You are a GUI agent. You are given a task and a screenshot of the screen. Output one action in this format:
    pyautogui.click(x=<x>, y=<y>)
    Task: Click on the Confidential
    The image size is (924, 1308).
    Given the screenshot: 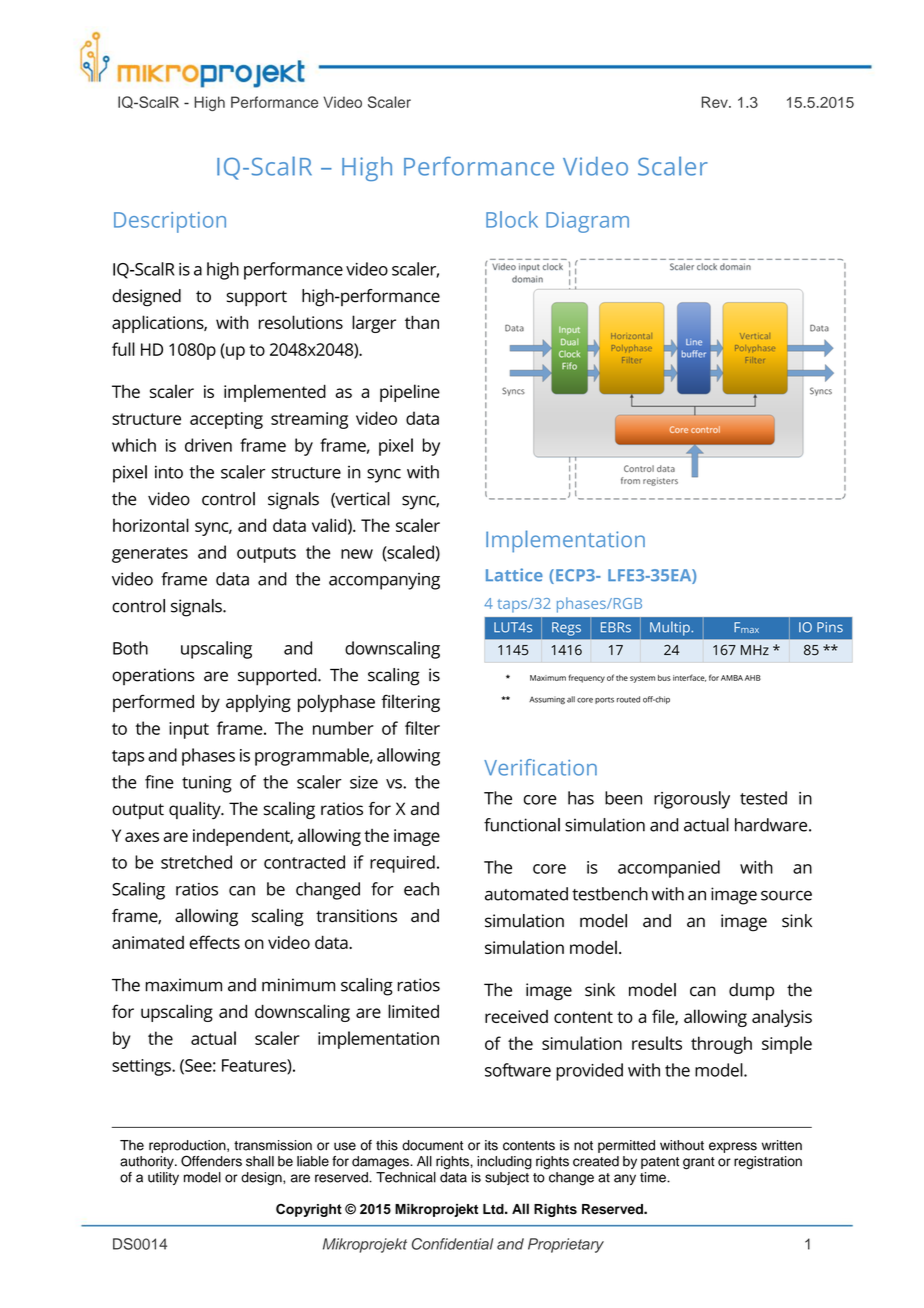 What is the action you would take?
    pyautogui.click(x=452, y=1244)
